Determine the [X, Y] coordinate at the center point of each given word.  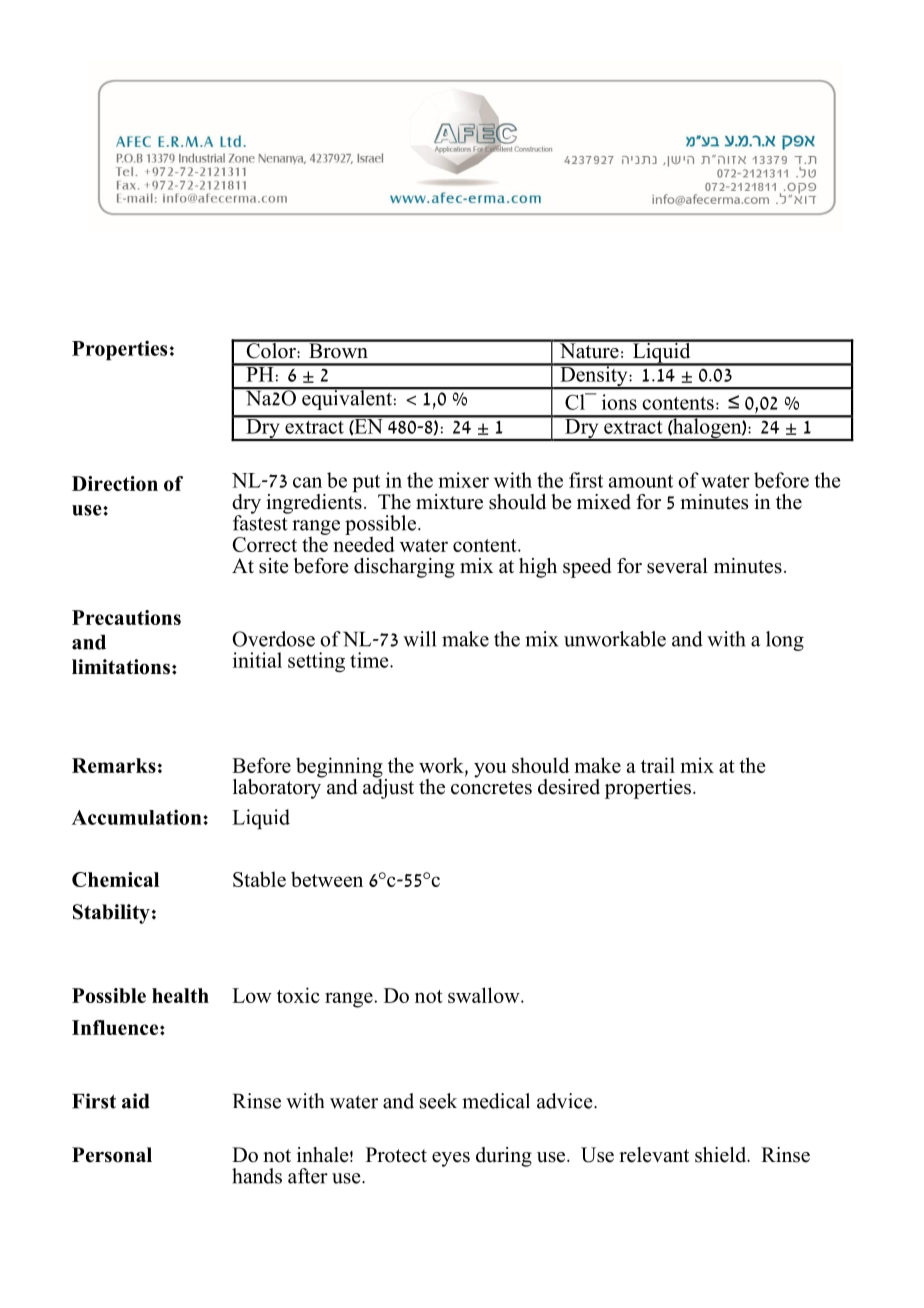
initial [257, 660]
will [419, 639]
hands [257, 1176]
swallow [485, 995]
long [785, 641]
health [180, 995]
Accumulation [138, 817]
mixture [449, 502]
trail [658, 765]
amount [641, 481]
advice [566, 1101]
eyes [451, 1159]
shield [722, 1155]
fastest [261, 522]
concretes [491, 788]
